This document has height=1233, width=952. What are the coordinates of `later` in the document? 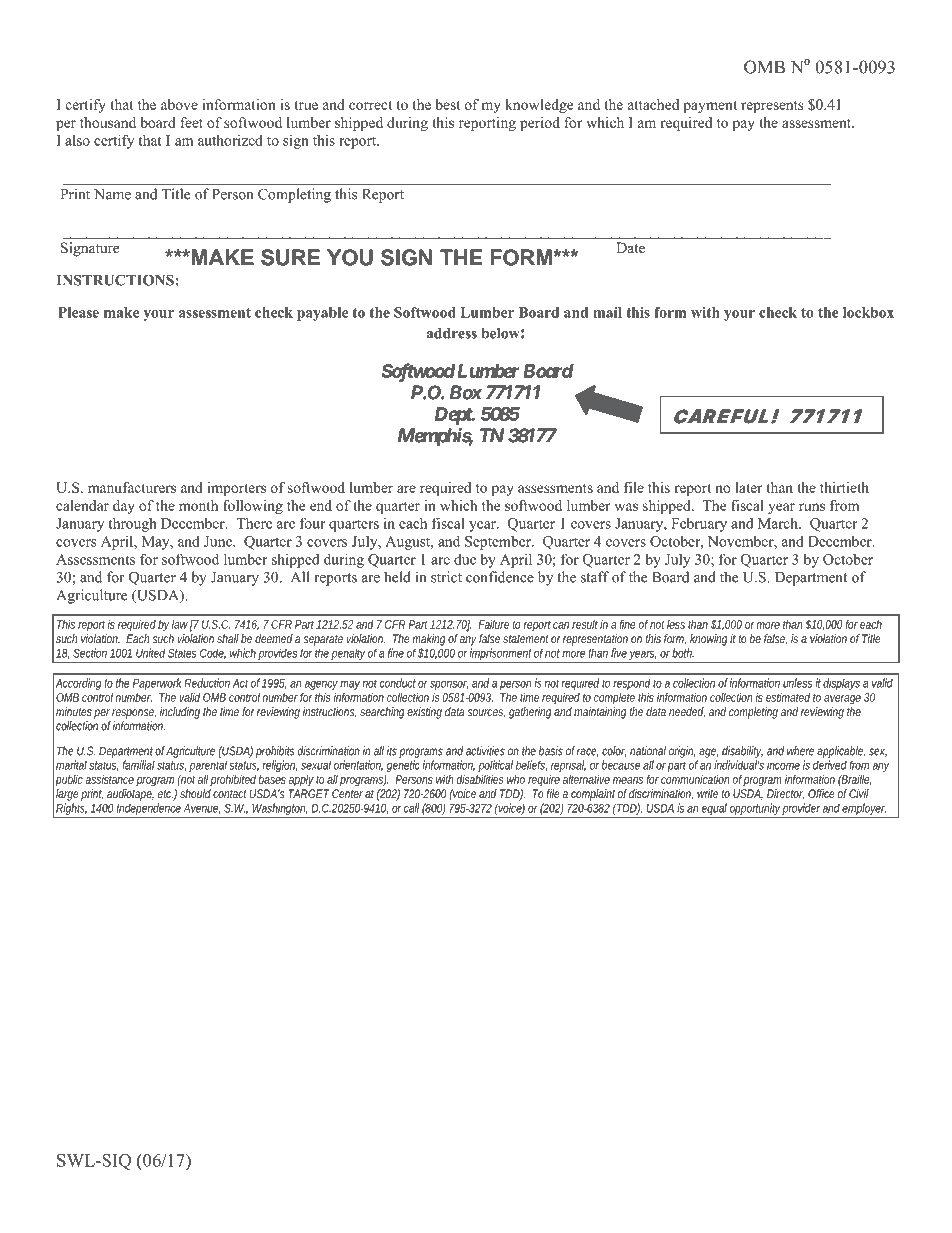 It's located at (749, 487).
